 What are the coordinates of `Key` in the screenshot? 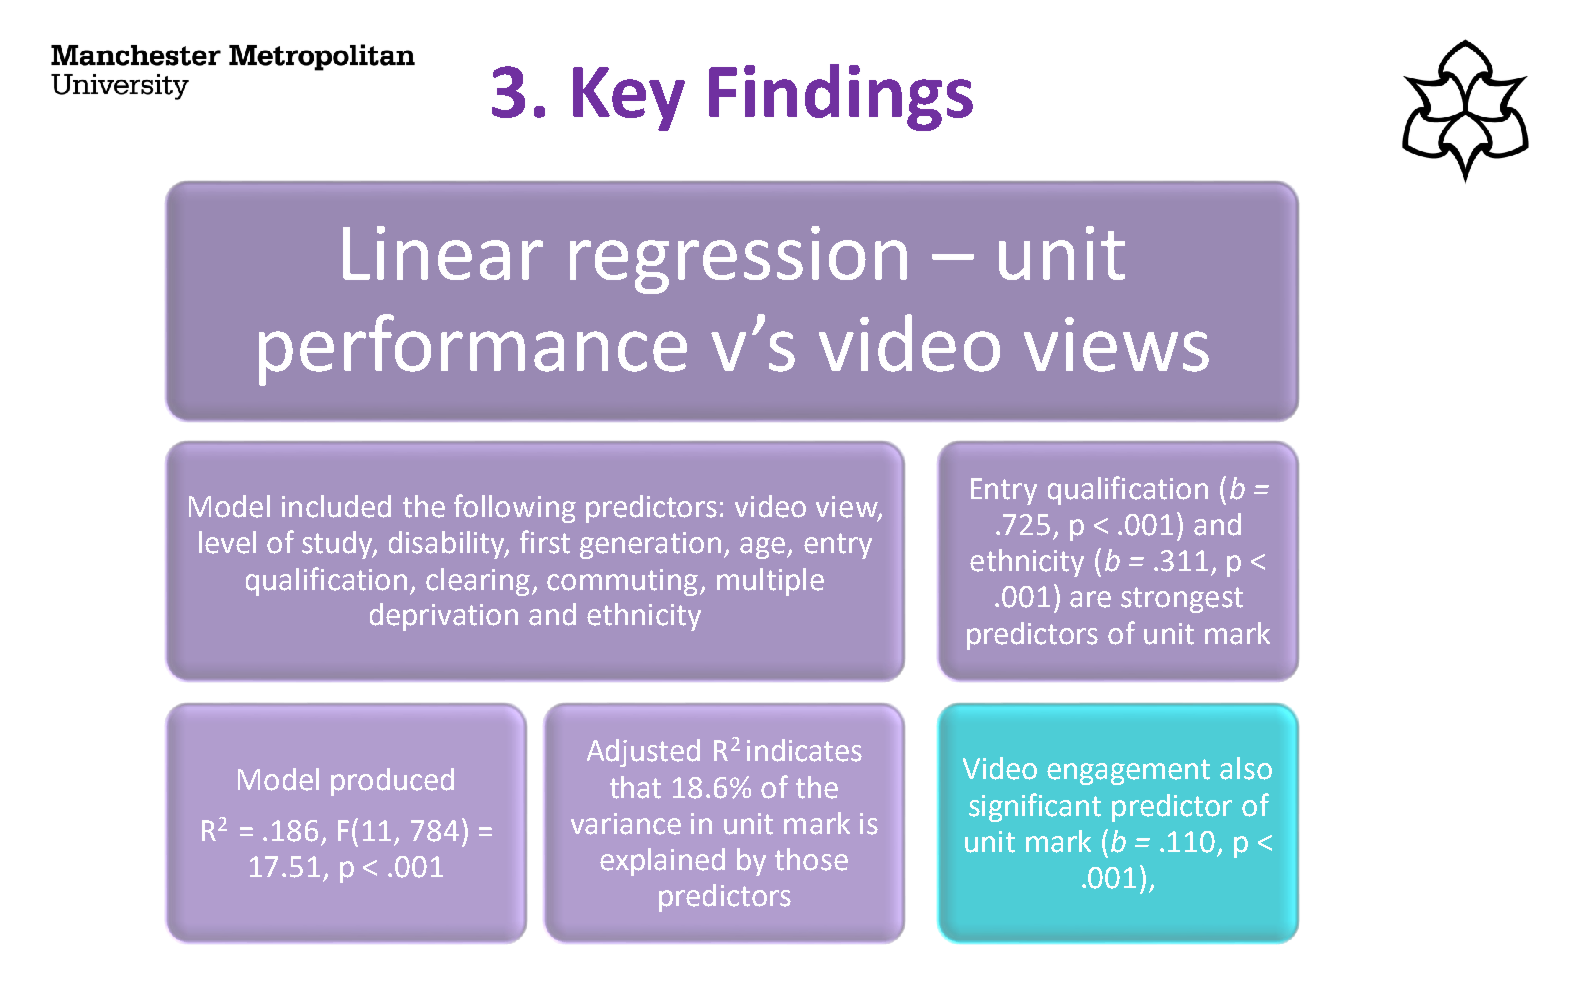 It's located at (629, 99).
